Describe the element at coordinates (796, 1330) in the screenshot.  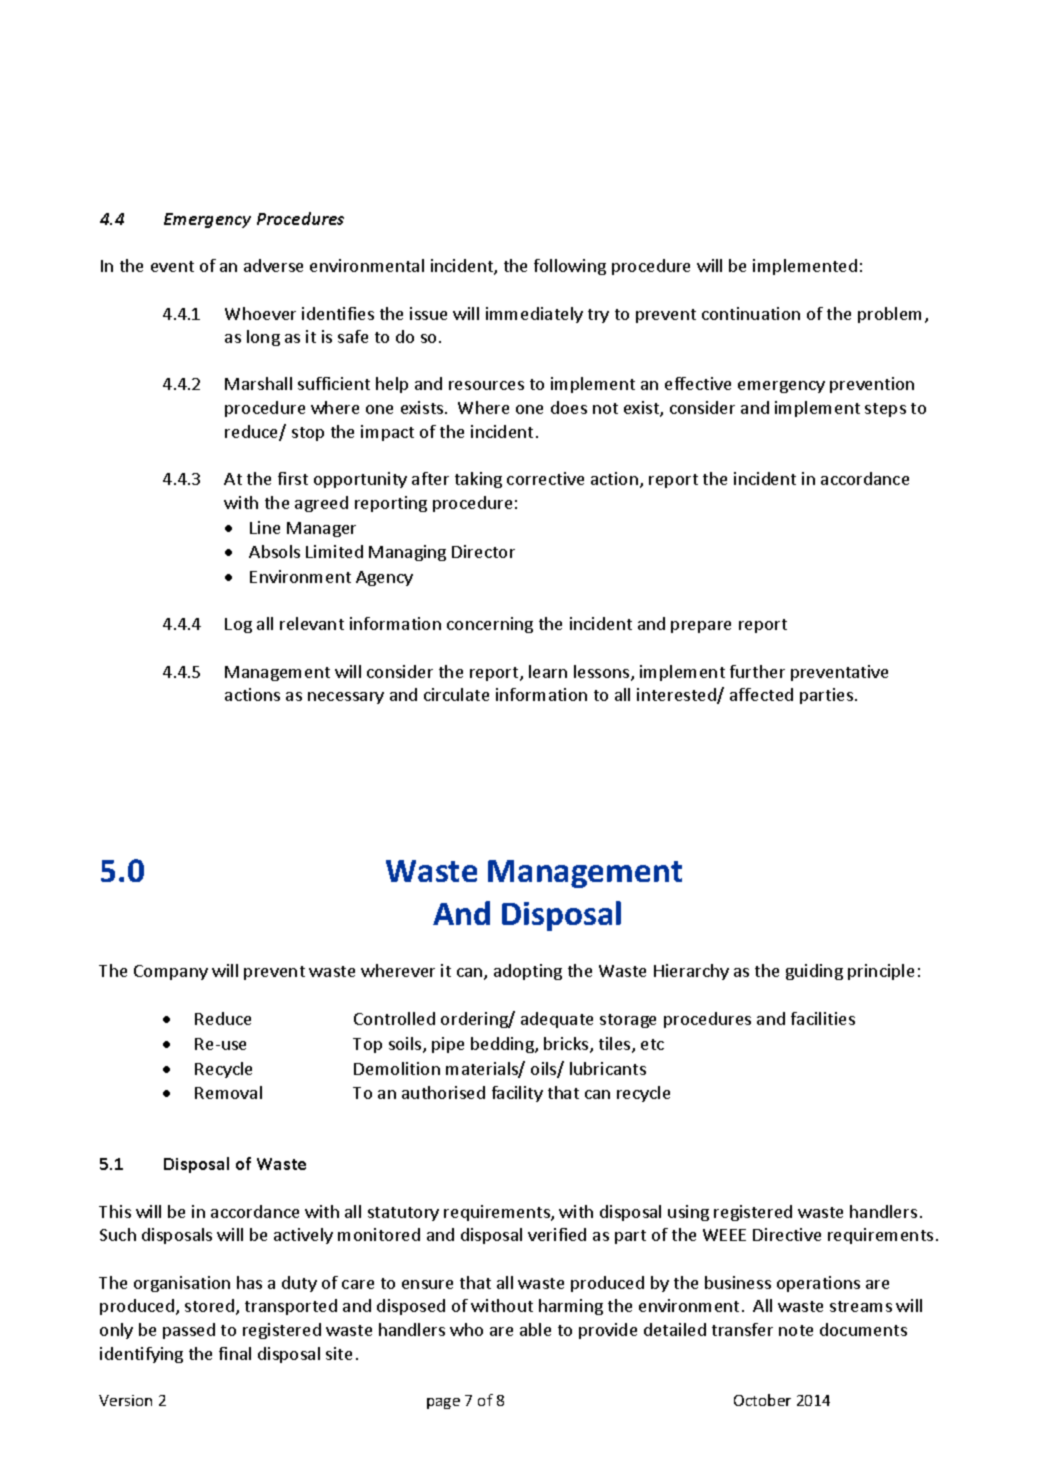
I see `note` at that location.
